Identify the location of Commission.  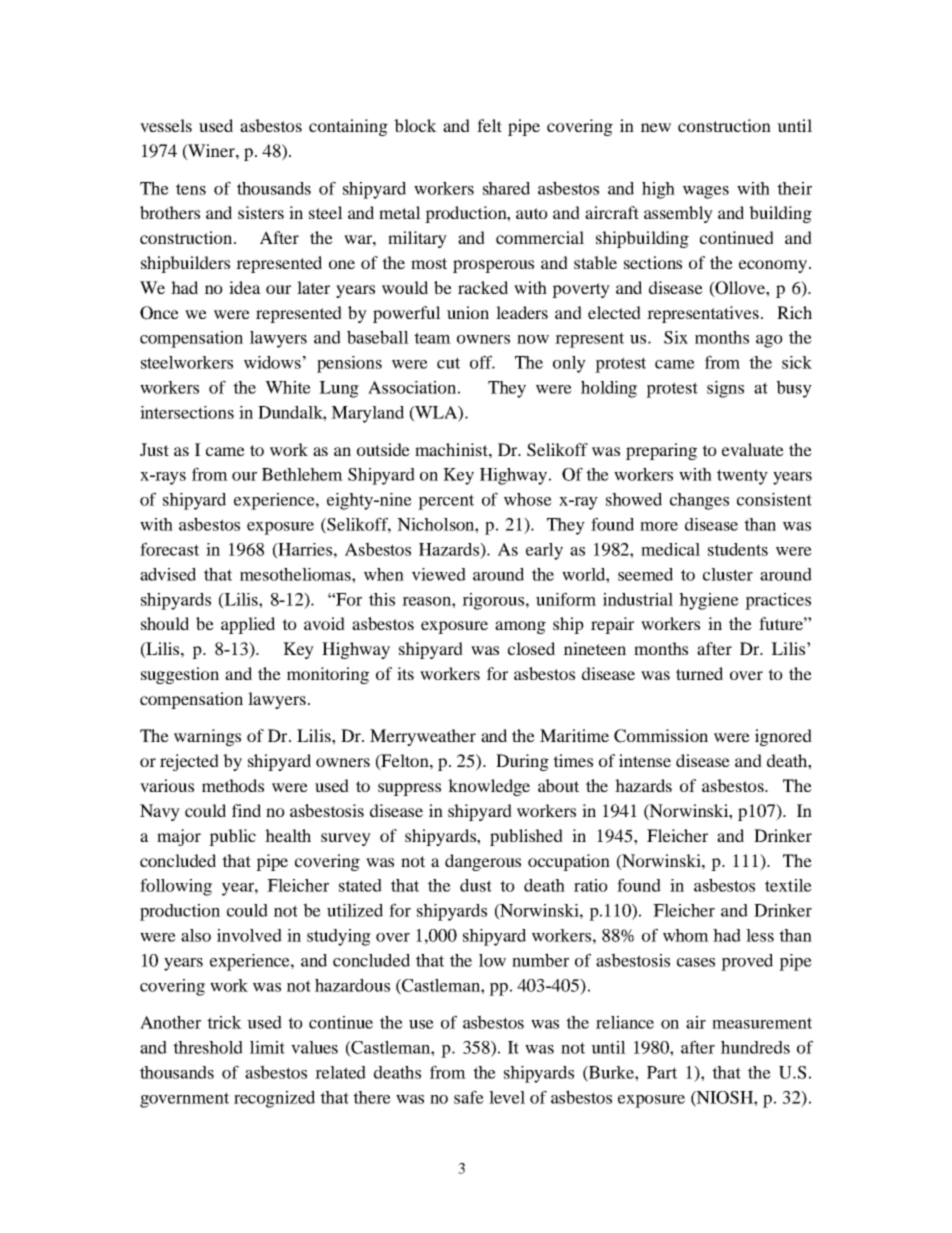
(661, 736).
